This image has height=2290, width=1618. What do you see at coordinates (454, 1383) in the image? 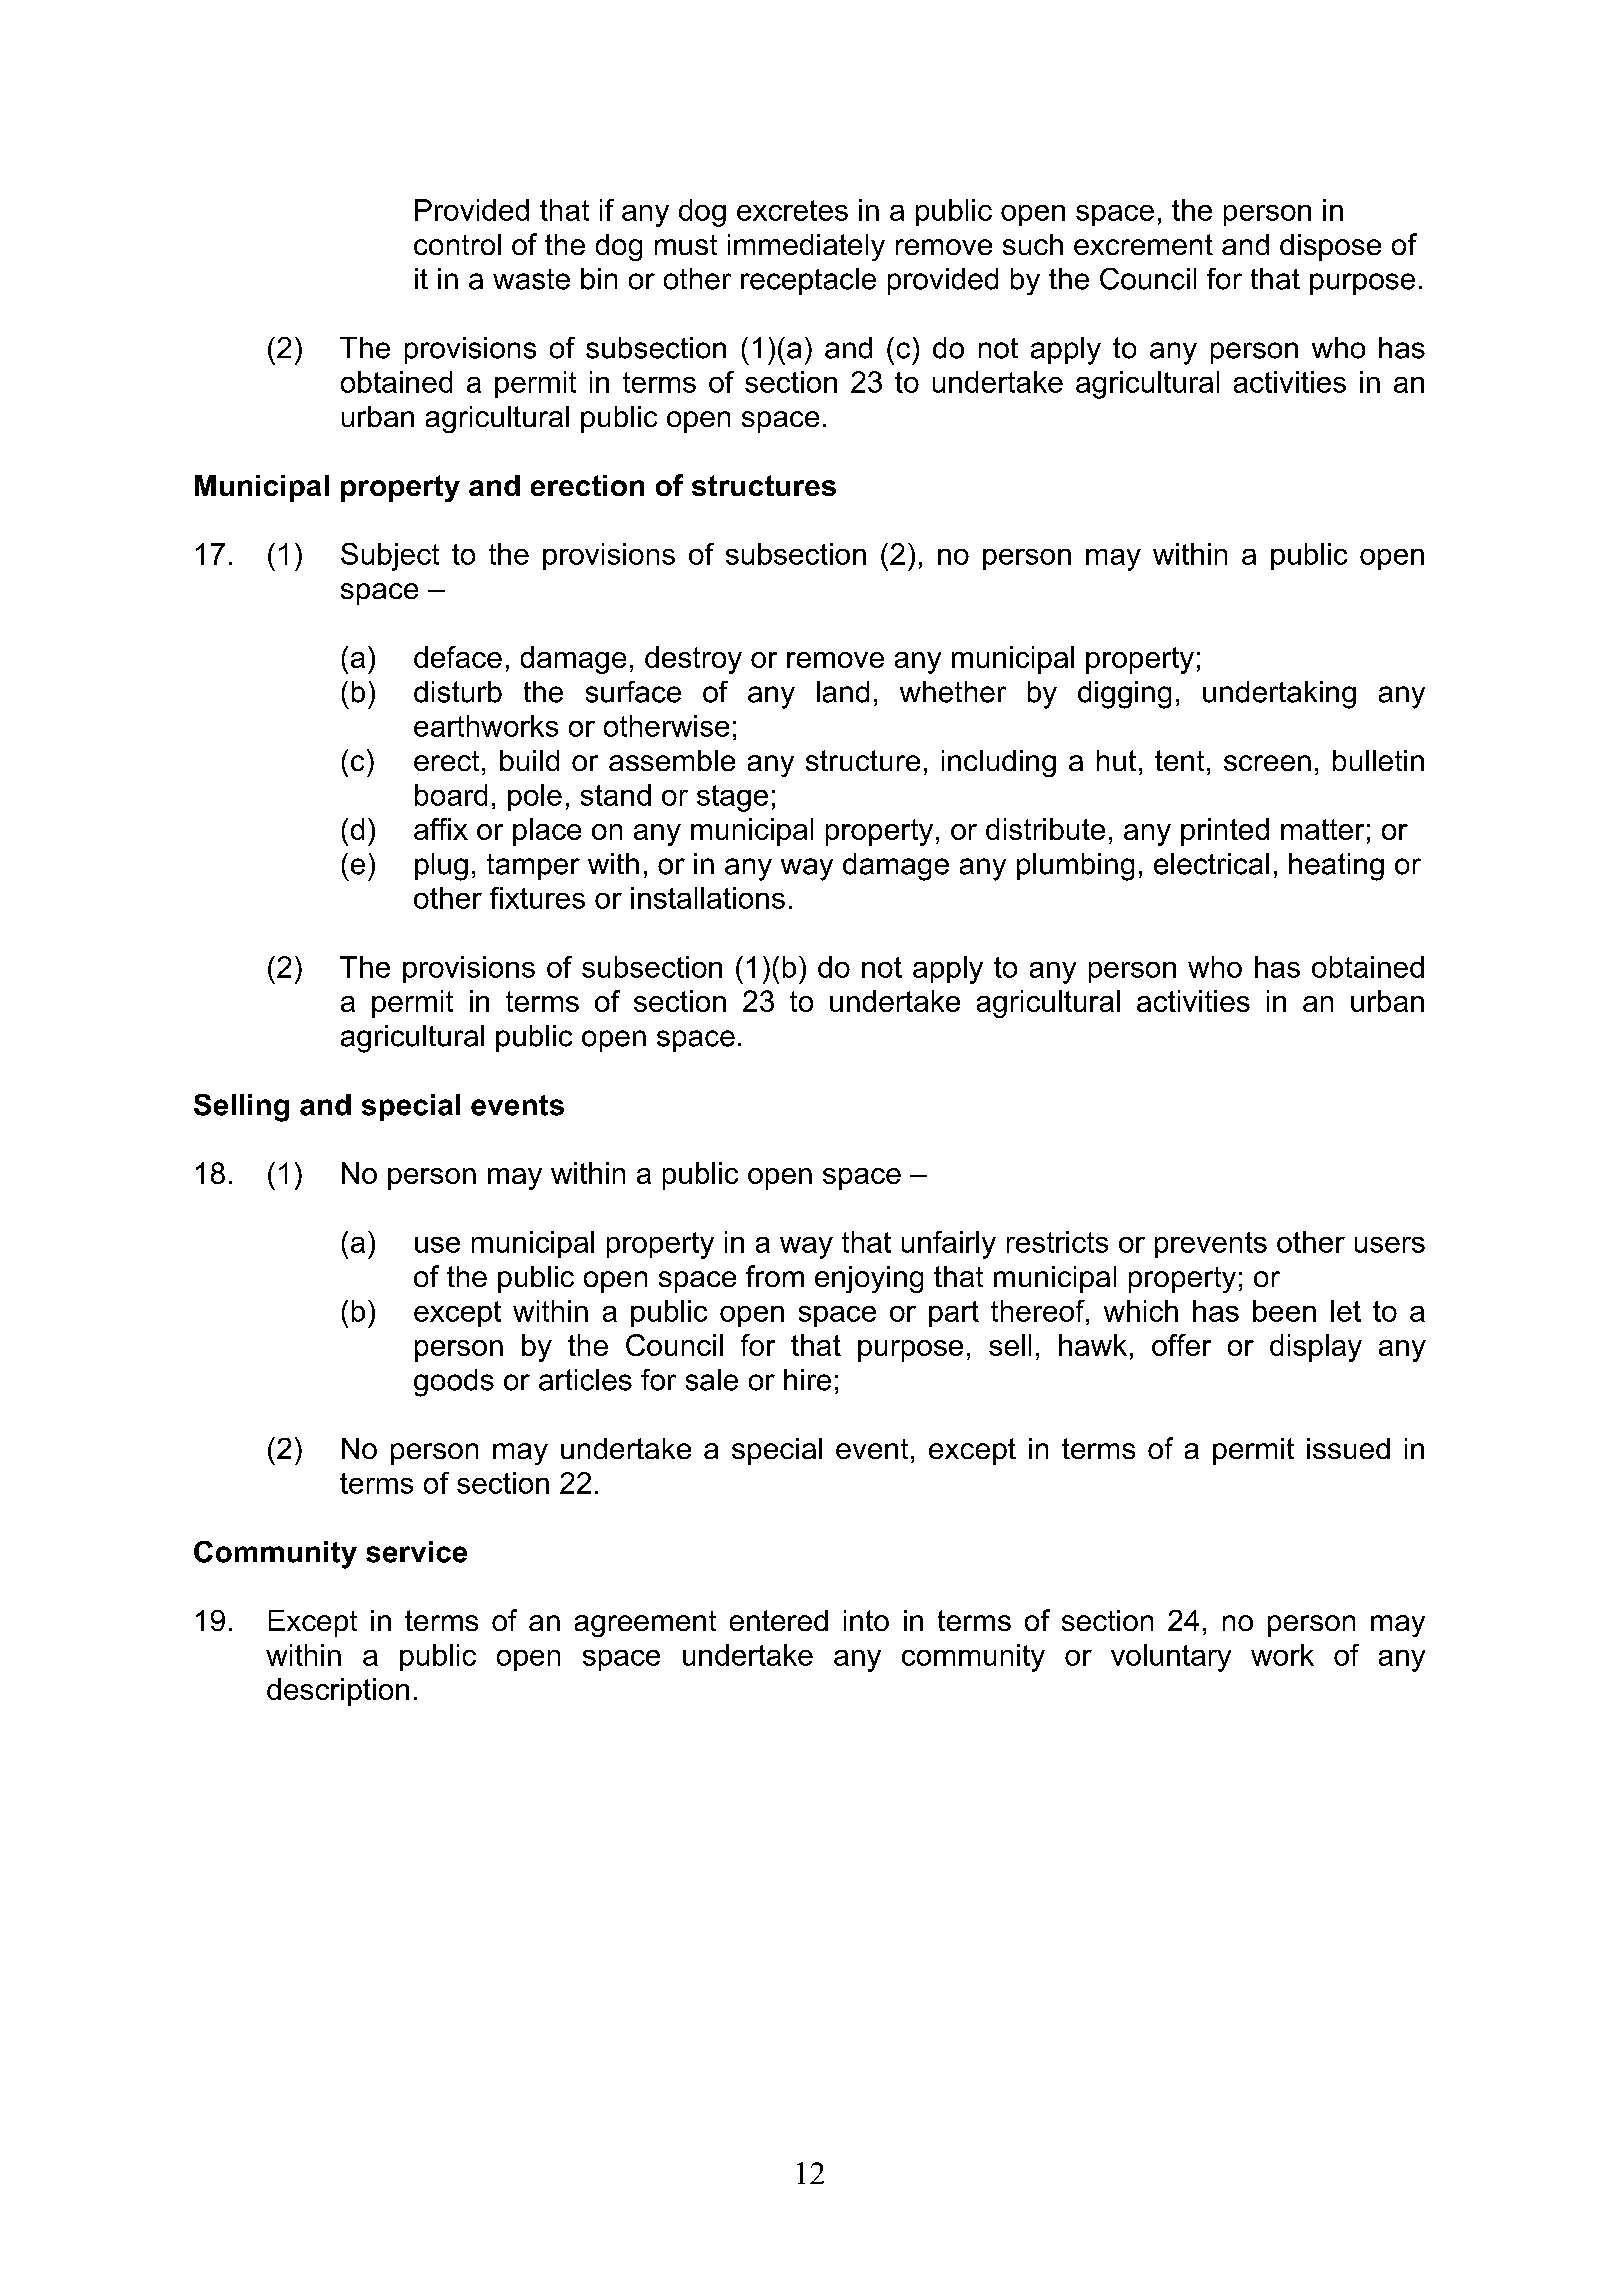
I see `goods` at bounding box center [454, 1383].
